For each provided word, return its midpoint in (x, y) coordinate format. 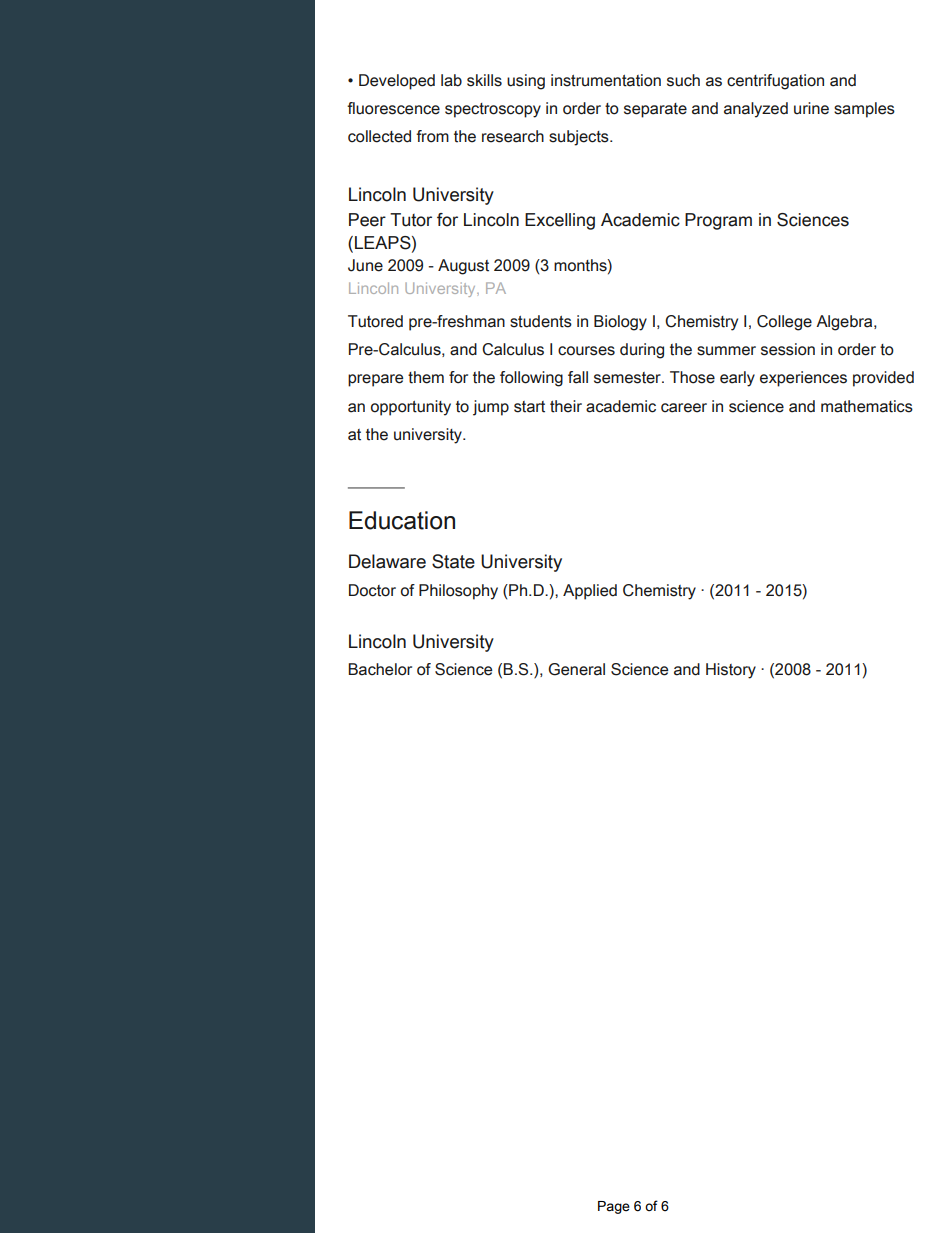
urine (811, 108)
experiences (803, 379)
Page (614, 1207)
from (432, 136)
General (576, 669)
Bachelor (380, 669)
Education (402, 520)
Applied (590, 592)
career (684, 408)
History (731, 671)
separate (655, 110)
